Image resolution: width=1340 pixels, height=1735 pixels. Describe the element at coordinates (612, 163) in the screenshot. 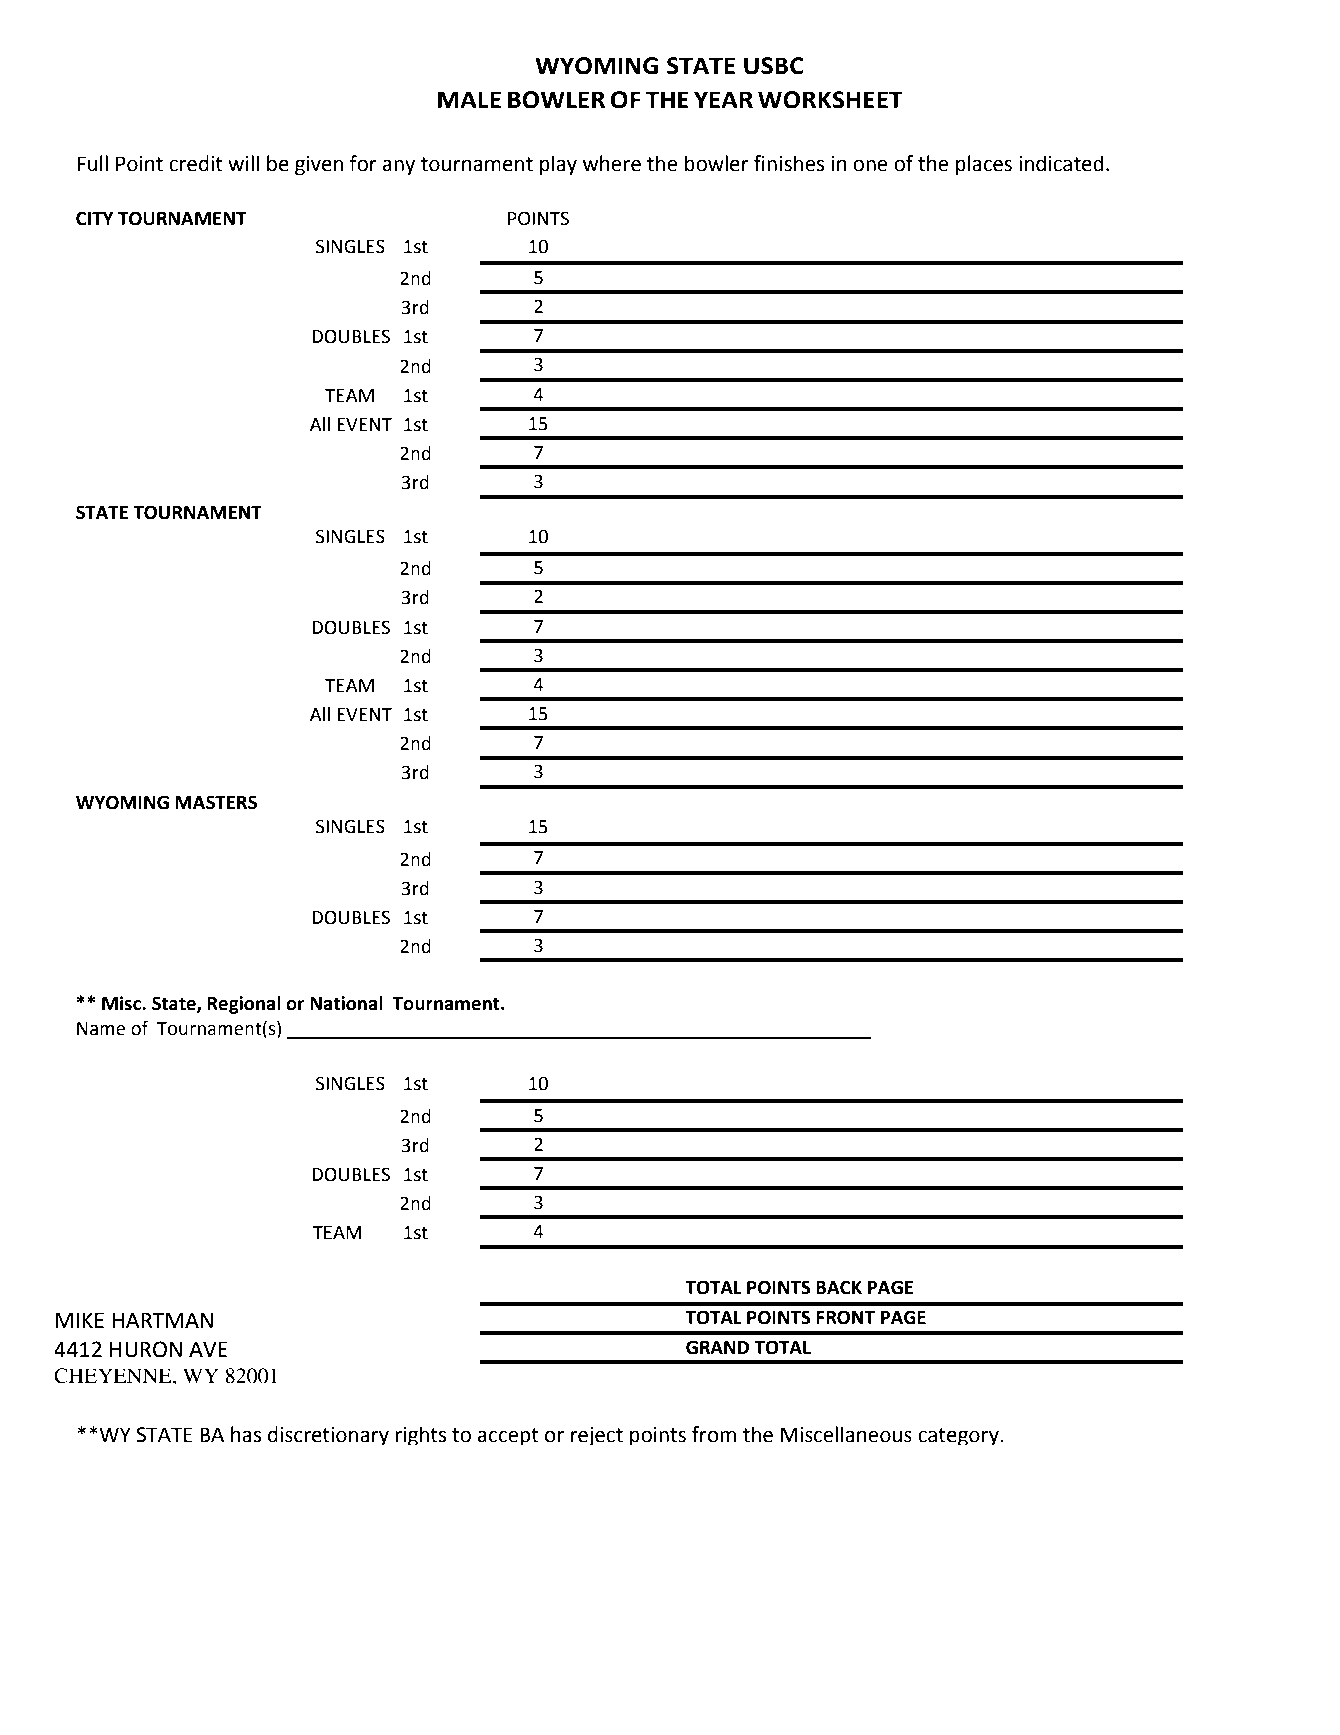

I see `where` at that location.
